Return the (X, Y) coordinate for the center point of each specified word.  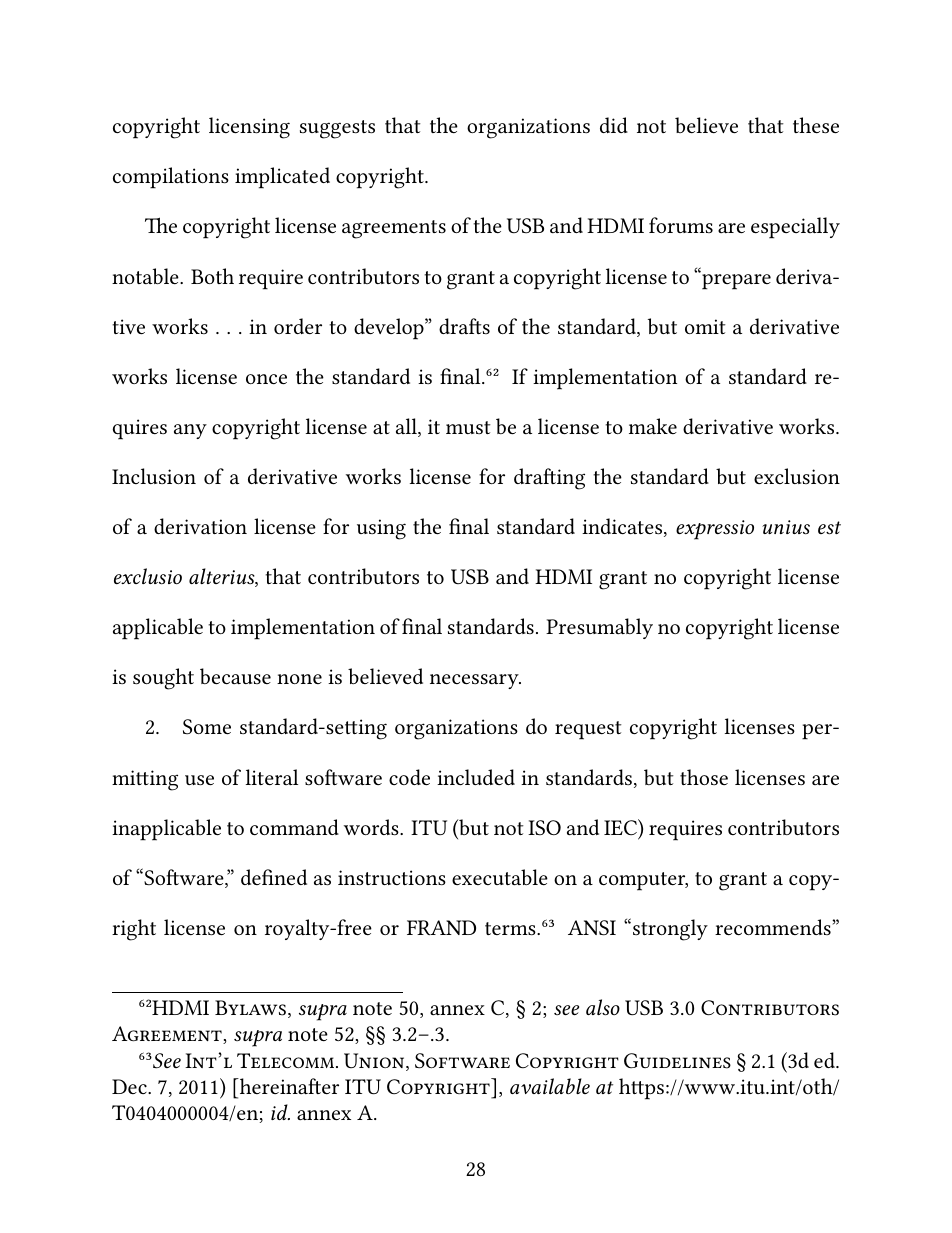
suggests (337, 129)
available (550, 1086)
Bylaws (250, 1008)
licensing (249, 128)
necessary (475, 681)
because (235, 676)
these (816, 125)
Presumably (599, 628)
